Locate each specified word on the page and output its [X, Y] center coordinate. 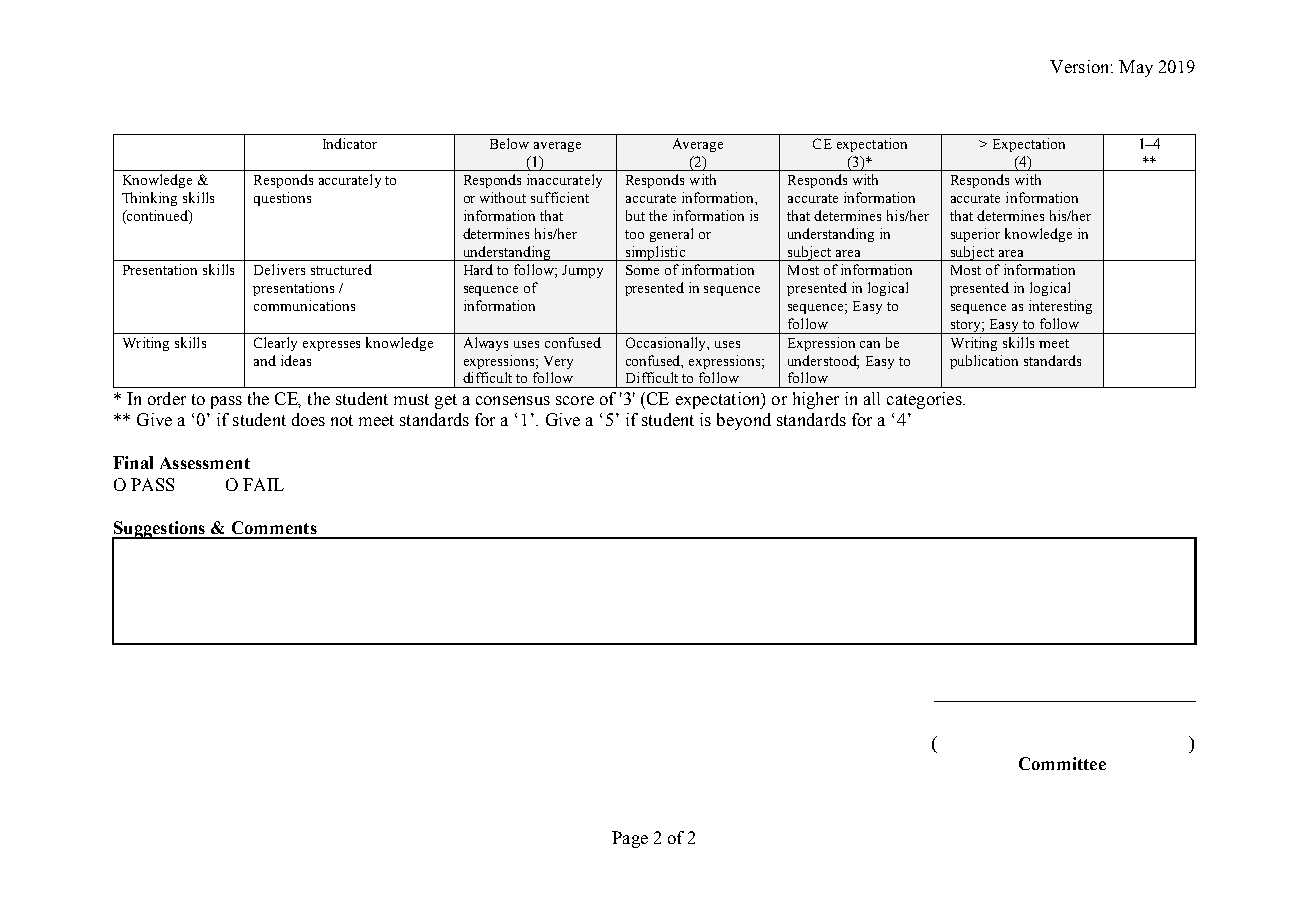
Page [630, 839]
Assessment [205, 463]
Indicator [350, 143]
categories [925, 400]
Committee [1062, 763]
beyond [744, 421]
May [1136, 68]
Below [509, 143]
